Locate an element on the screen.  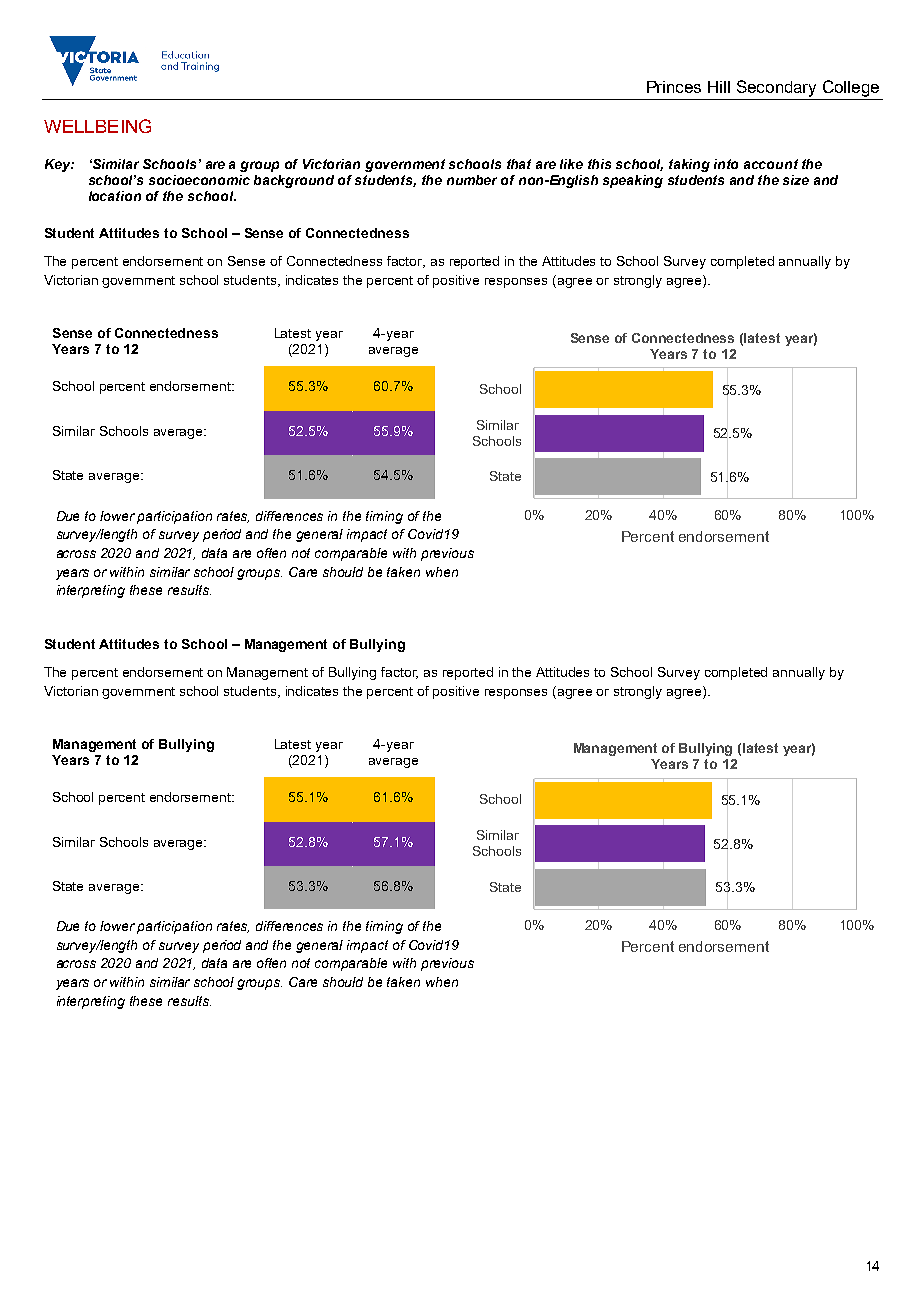
location is located at coordinates (115, 196).
